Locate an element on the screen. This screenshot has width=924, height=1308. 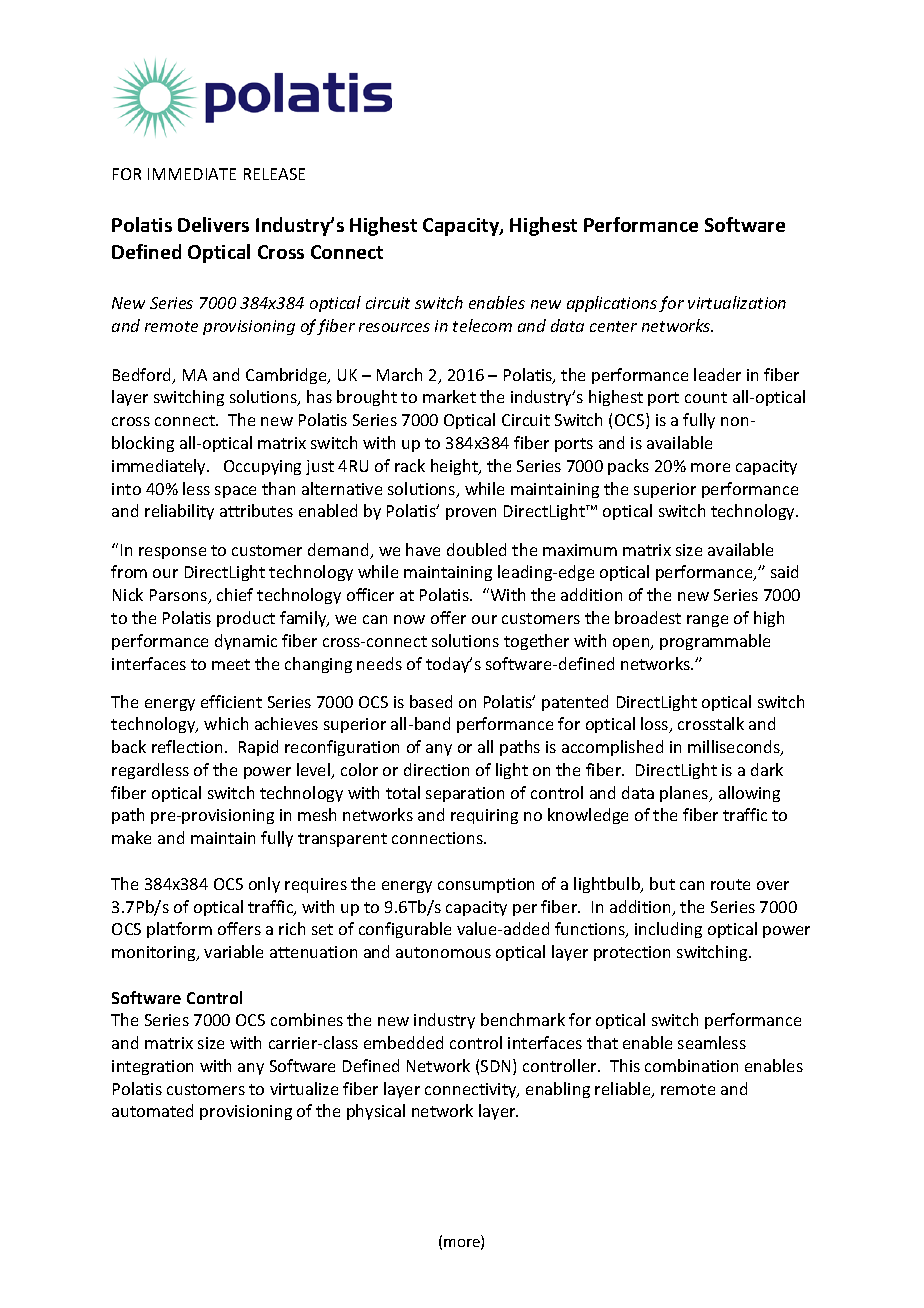
virtualization is located at coordinates (737, 302).
